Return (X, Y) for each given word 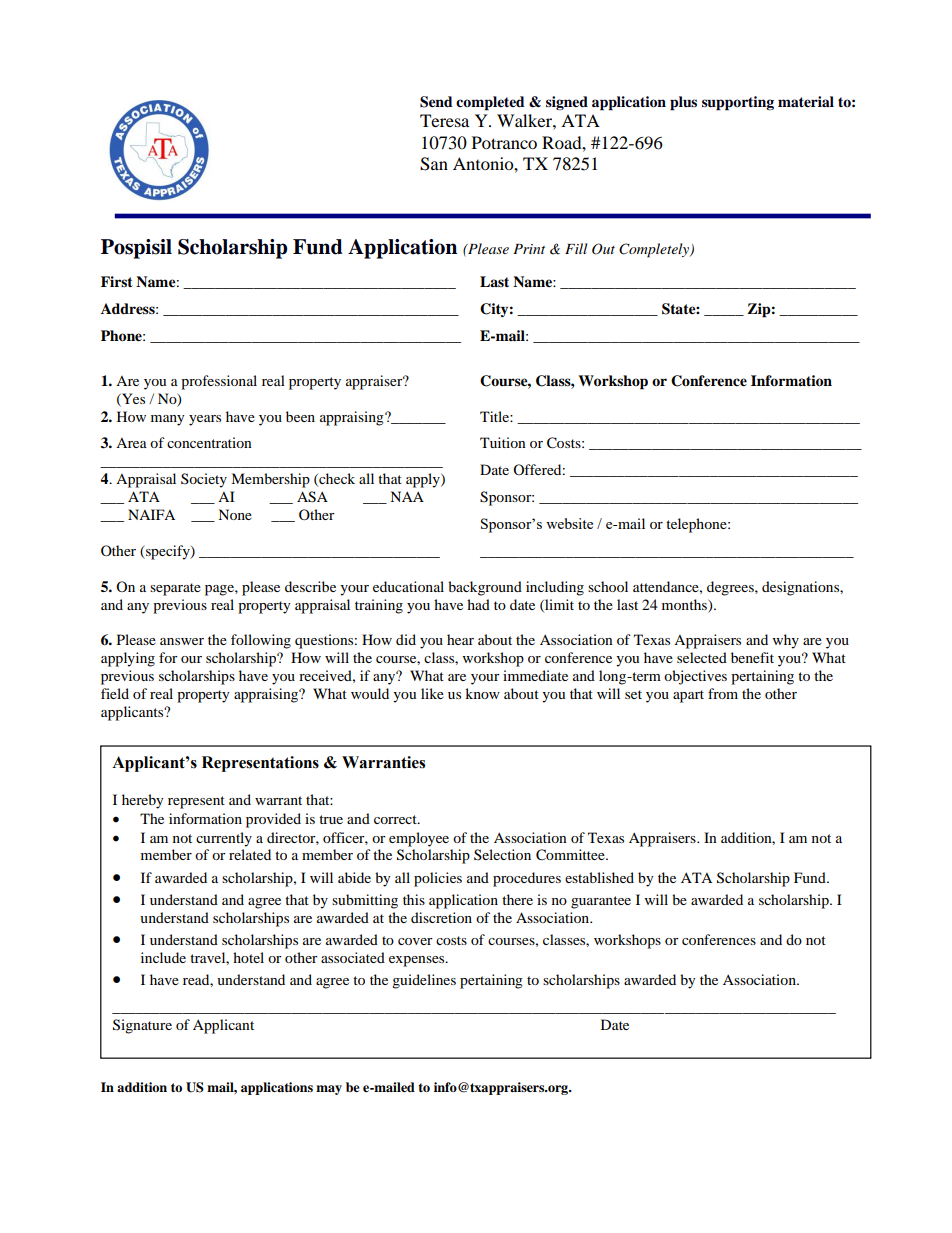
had (478, 604)
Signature (142, 1026)
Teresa (444, 120)
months (685, 604)
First (117, 281)
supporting (738, 103)
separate (175, 589)
